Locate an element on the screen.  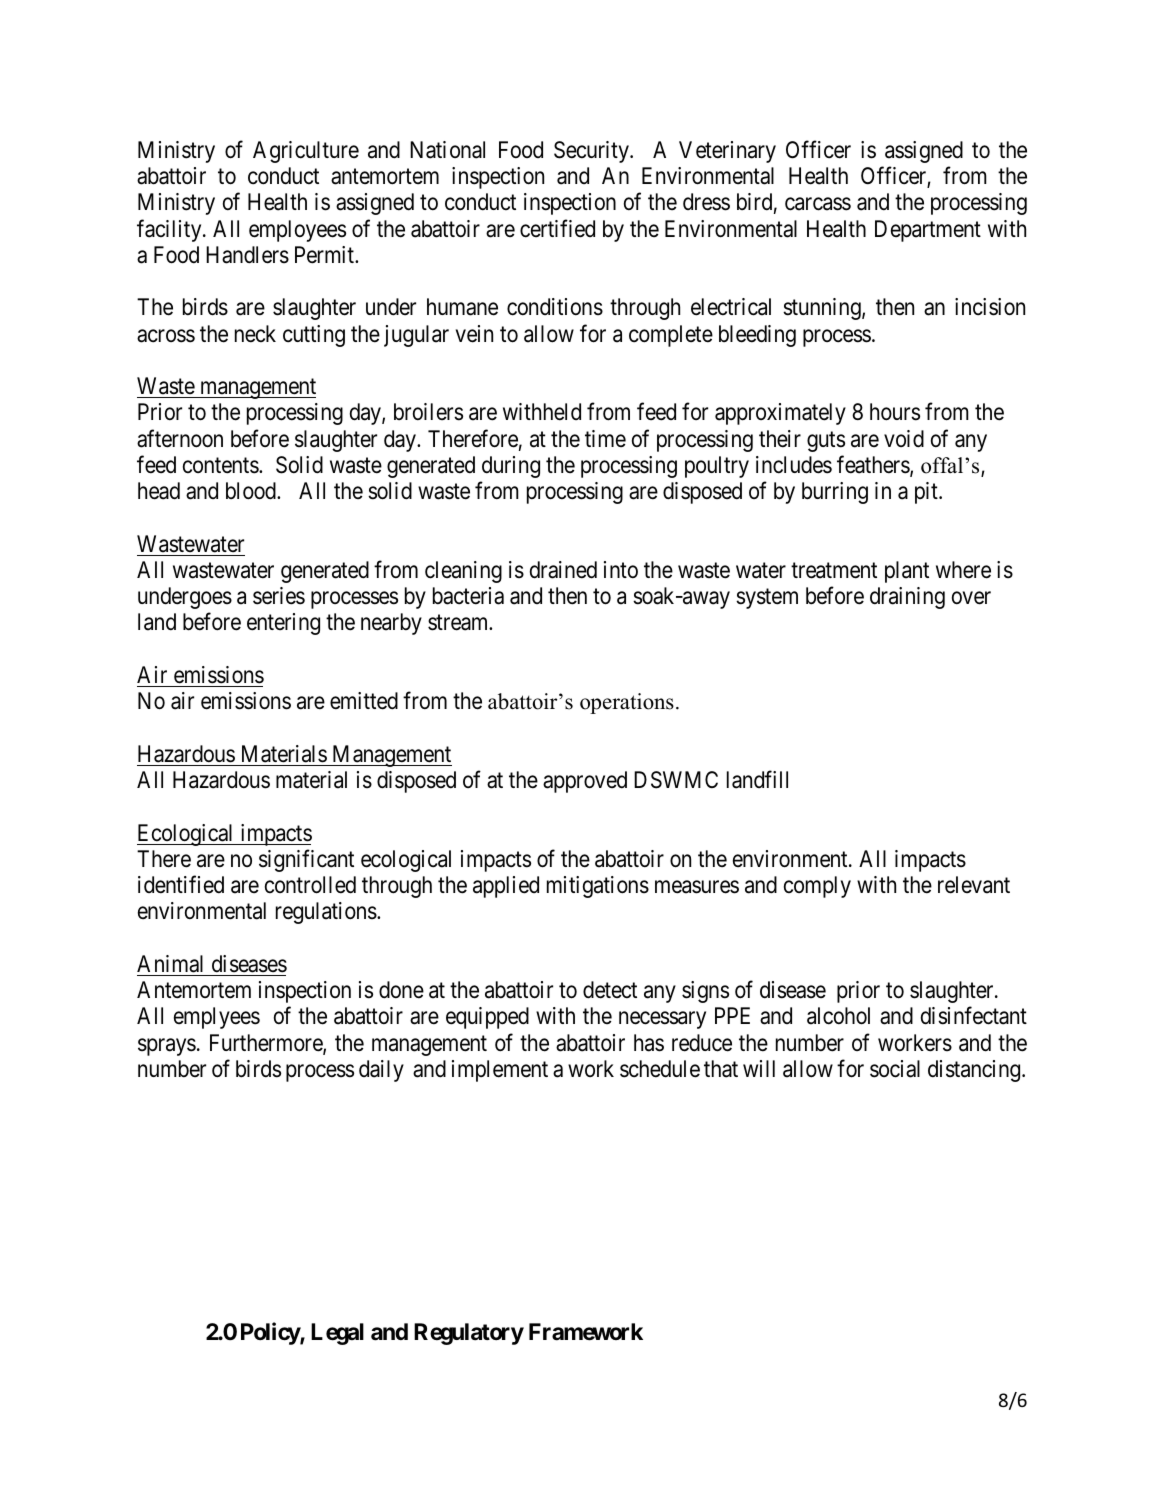
entering is located at coordinates (283, 624).
